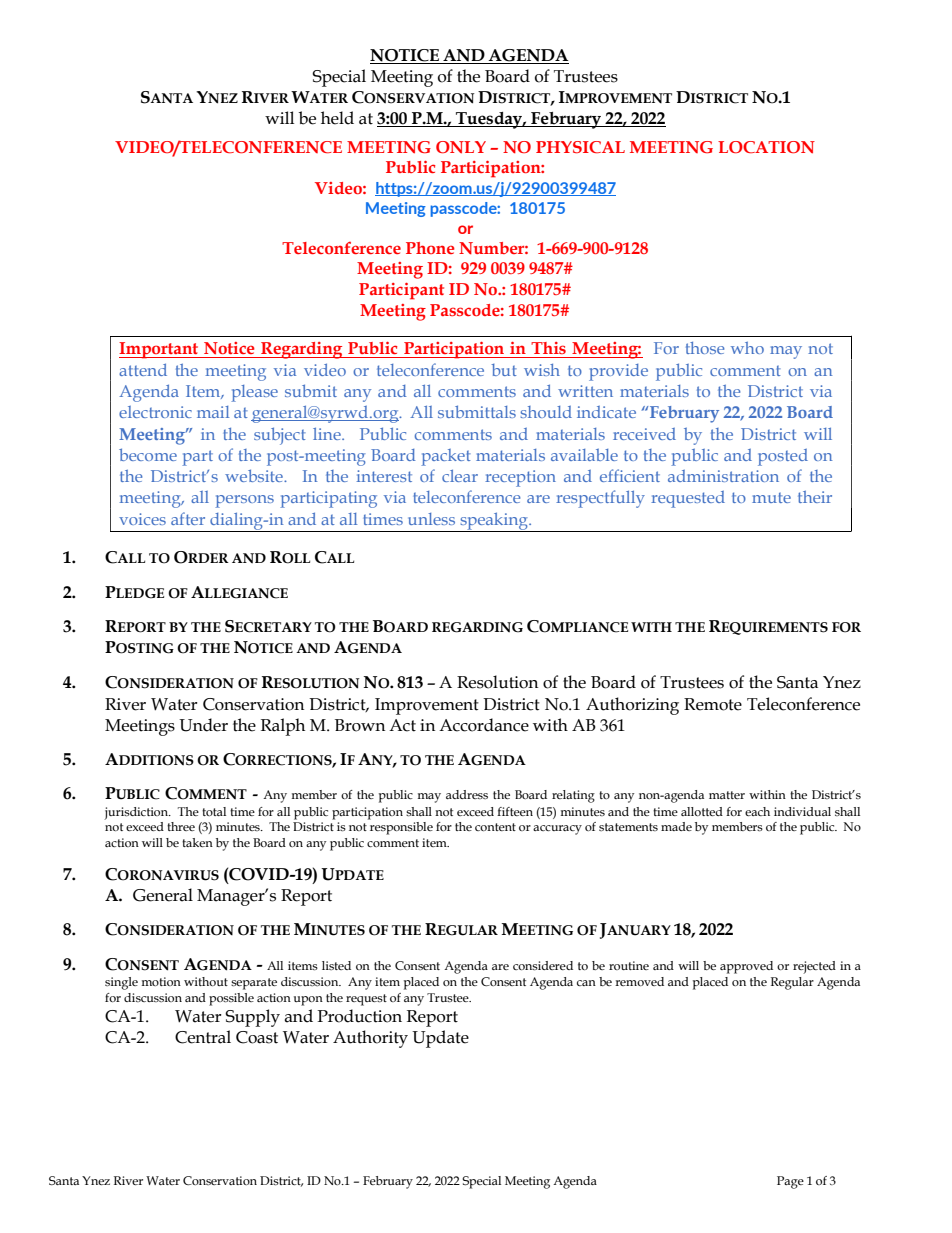 This screenshot has height=1233, width=952. What do you see at coordinates (213, 412) in the screenshot?
I see `mail` at bounding box center [213, 412].
